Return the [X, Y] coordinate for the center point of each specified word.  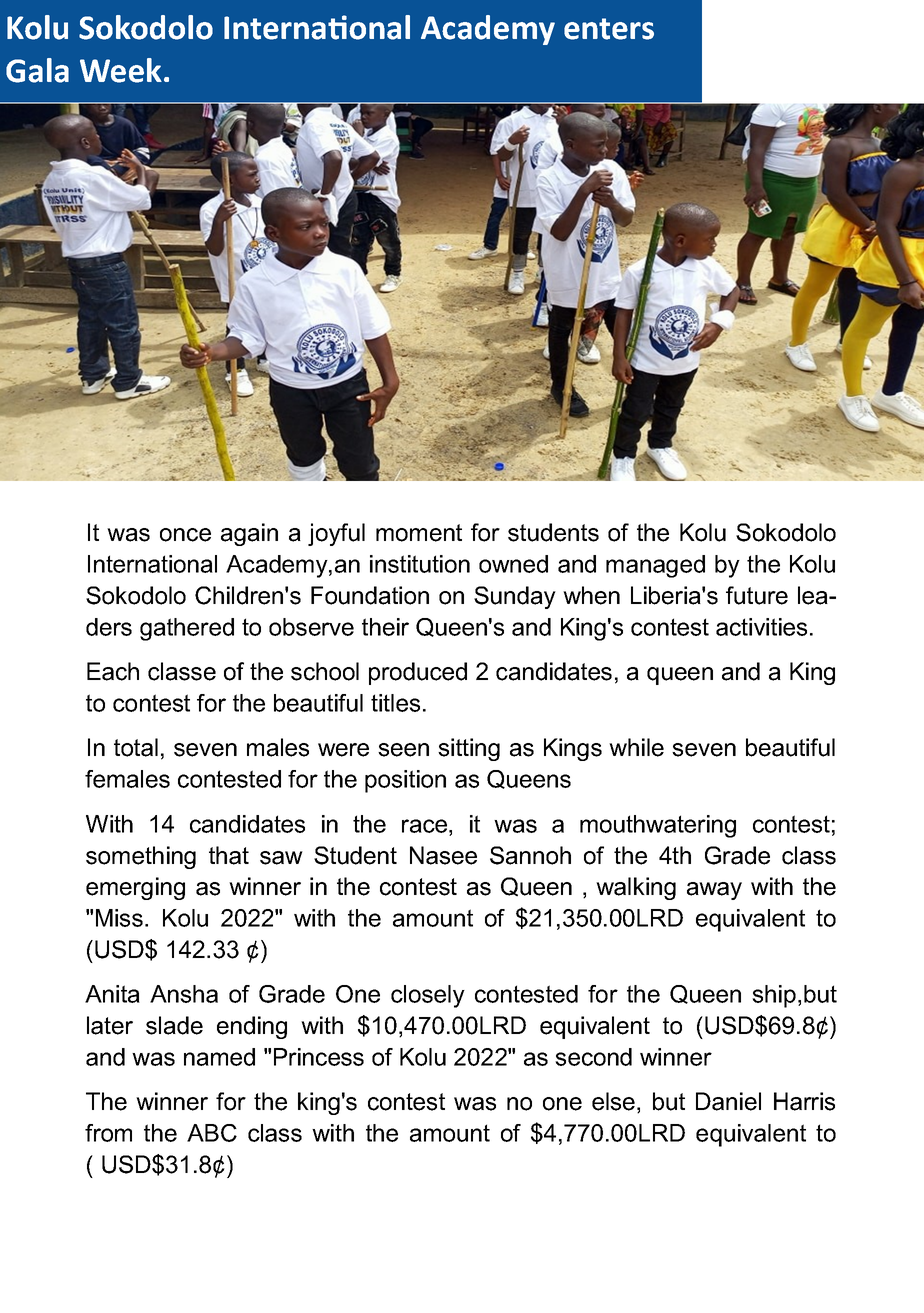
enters [609, 29]
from [108, 1133]
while [636, 747]
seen [403, 750]
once [185, 535]
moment [419, 533]
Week [121, 70]
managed [655, 566]
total [136, 747]
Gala [37, 70]
